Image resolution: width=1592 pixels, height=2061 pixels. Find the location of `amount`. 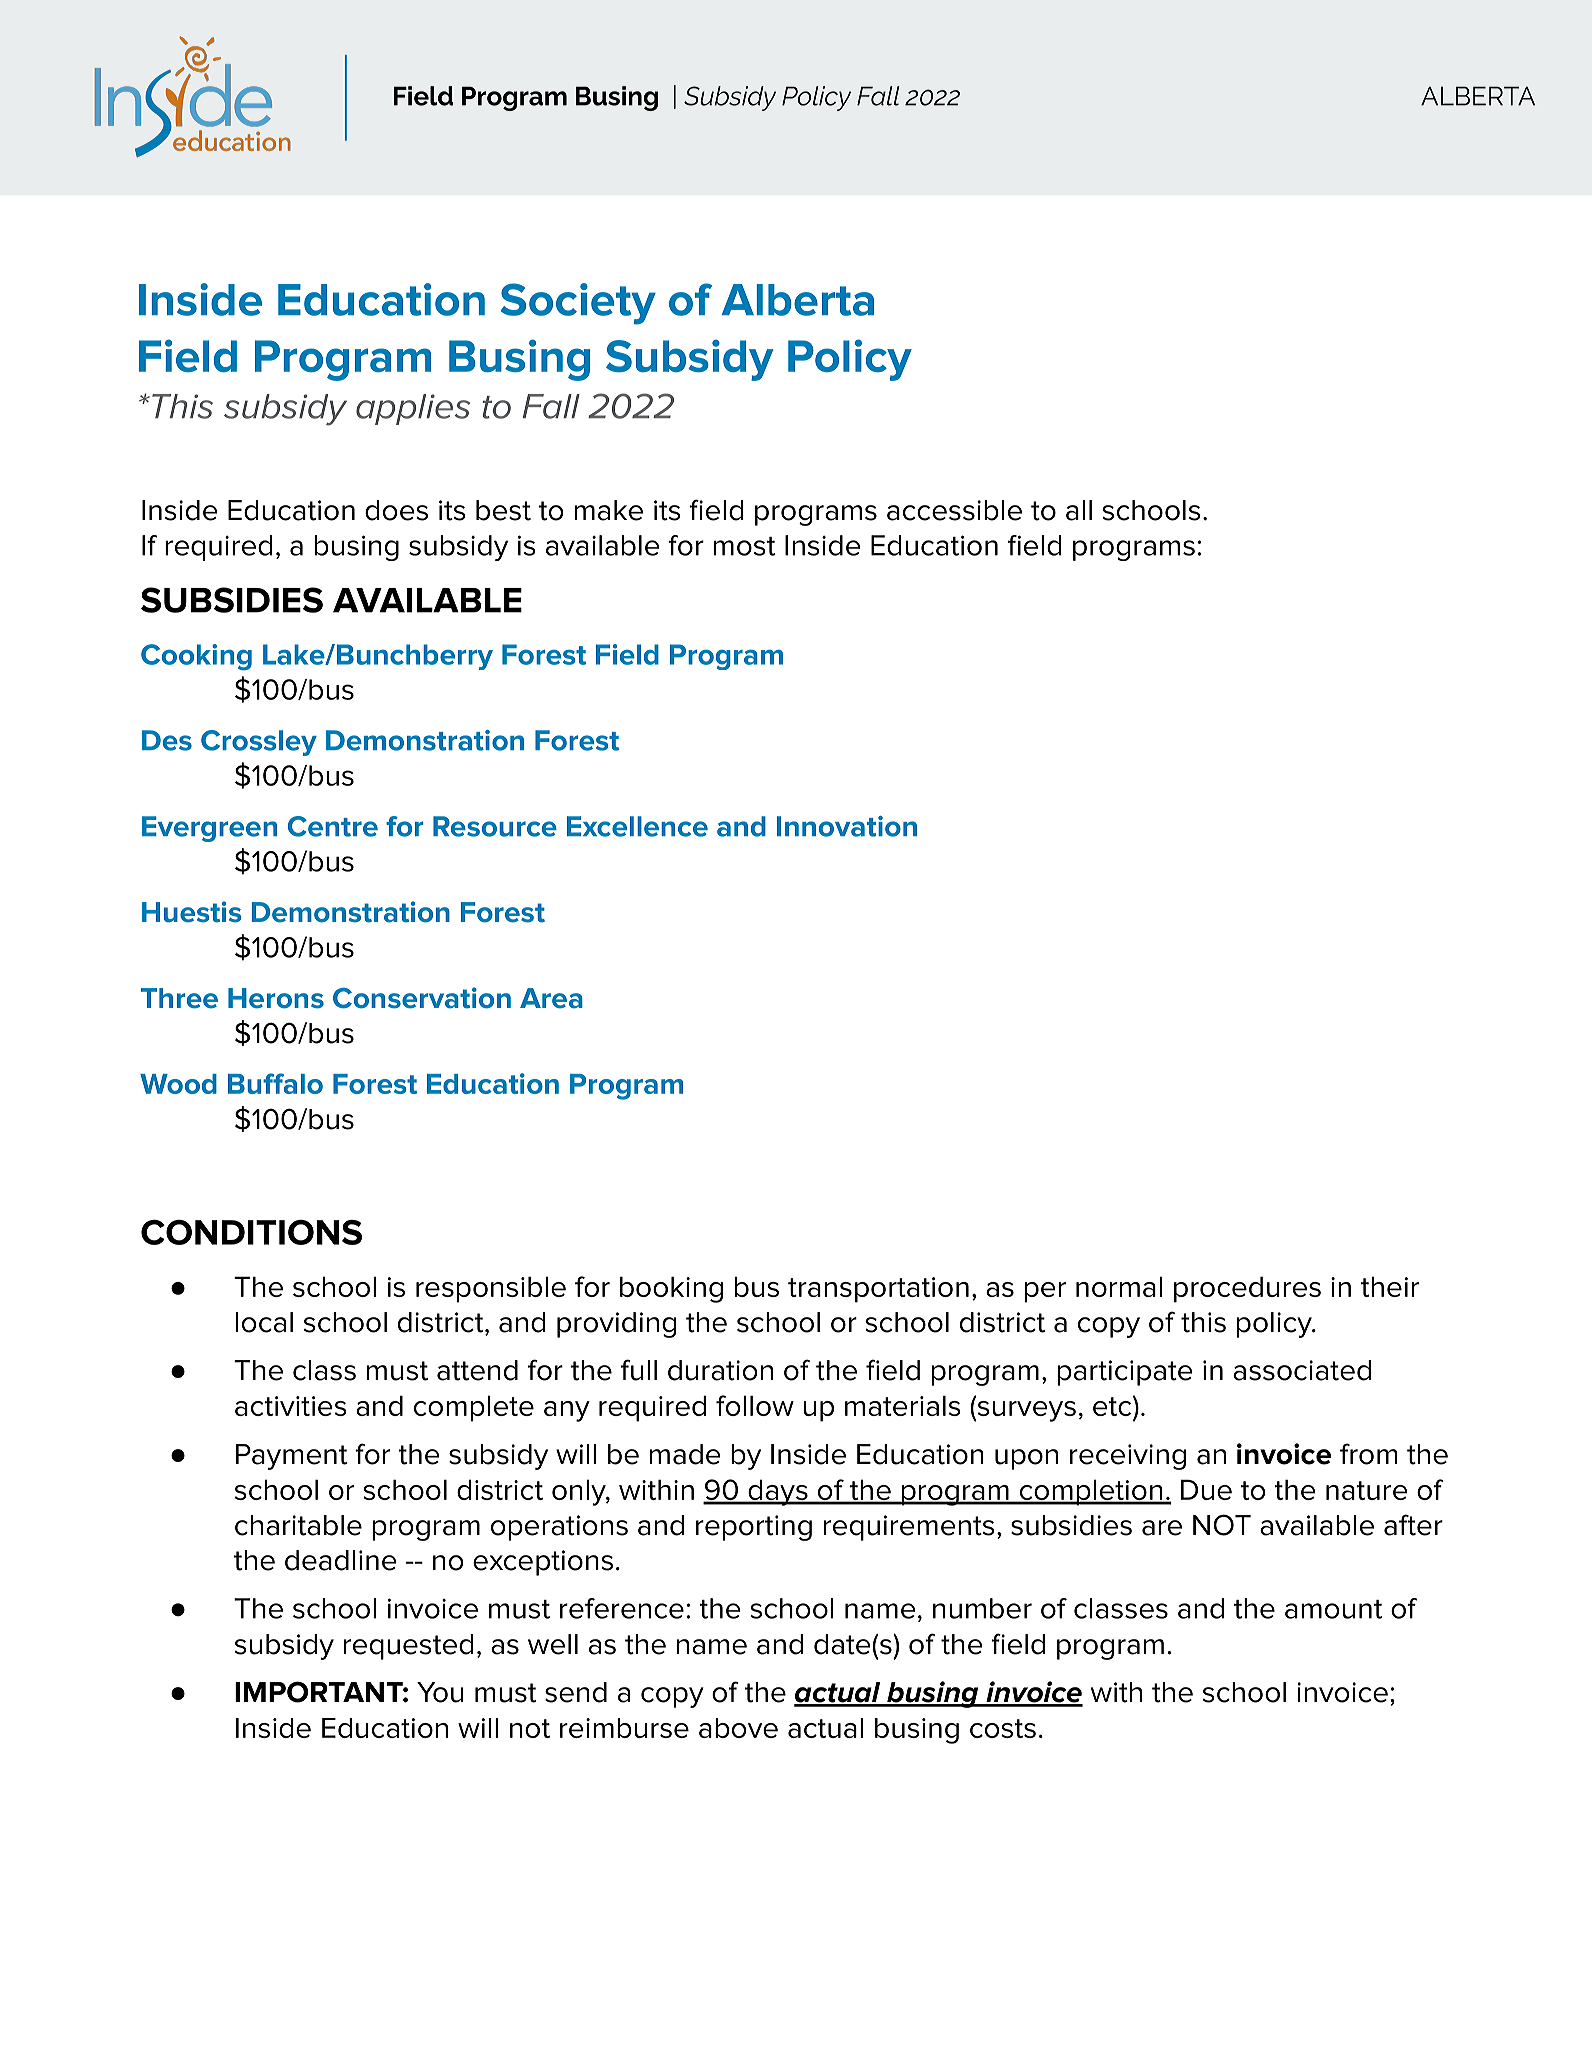

amount is located at coordinates (1333, 1609).
